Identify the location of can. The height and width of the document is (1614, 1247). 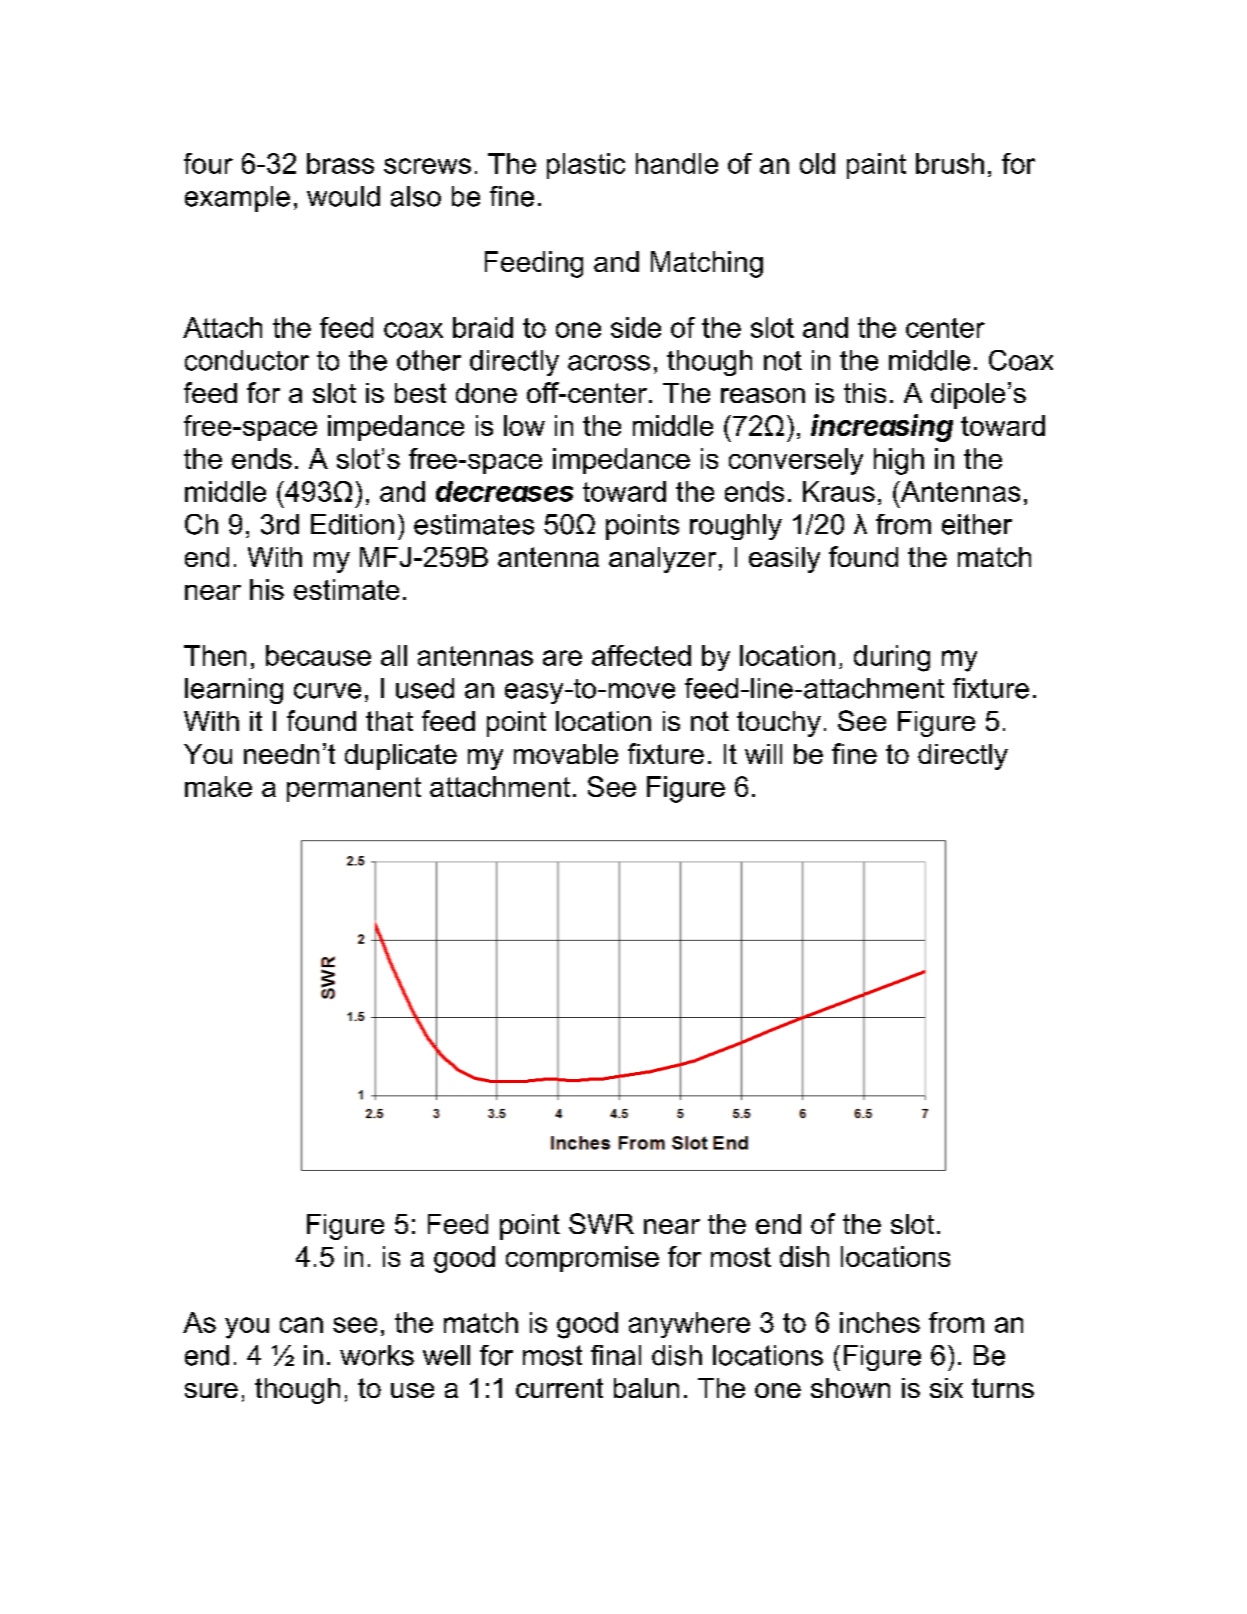
(301, 1325).
